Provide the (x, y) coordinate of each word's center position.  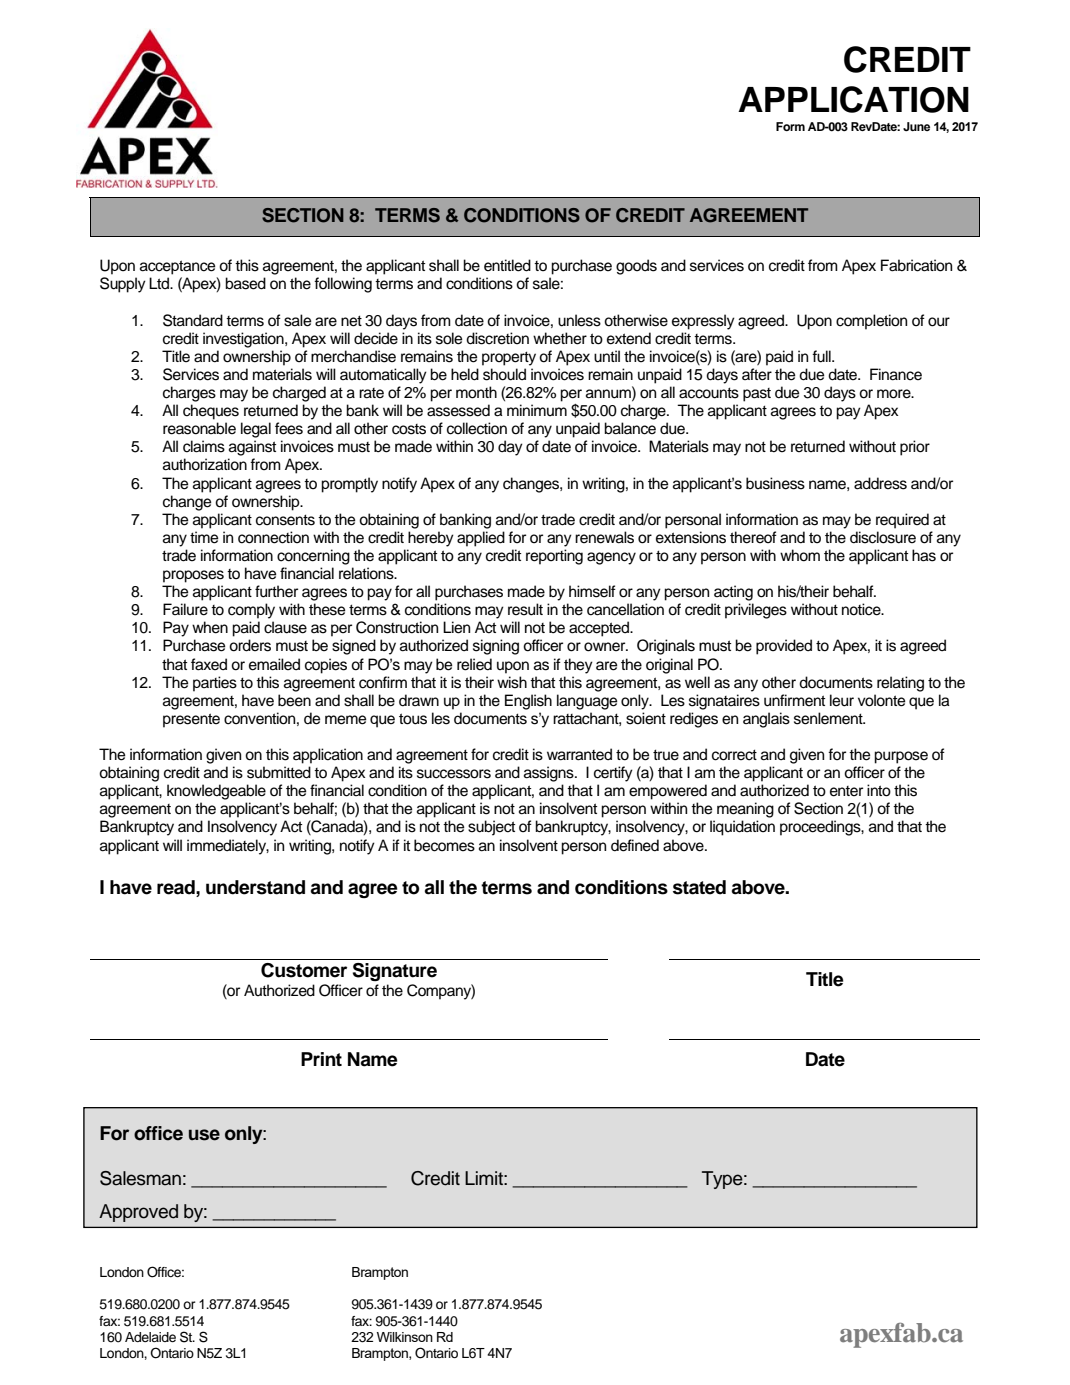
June (916, 126)
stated (699, 887)
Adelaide (150, 1337)
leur (842, 700)
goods (636, 267)
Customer (304, 970)
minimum (537, 410)
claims (204, 446)
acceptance (177, 267)
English (528, 702)
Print (321, 1059)
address (880, 483)
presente (191, 720)
